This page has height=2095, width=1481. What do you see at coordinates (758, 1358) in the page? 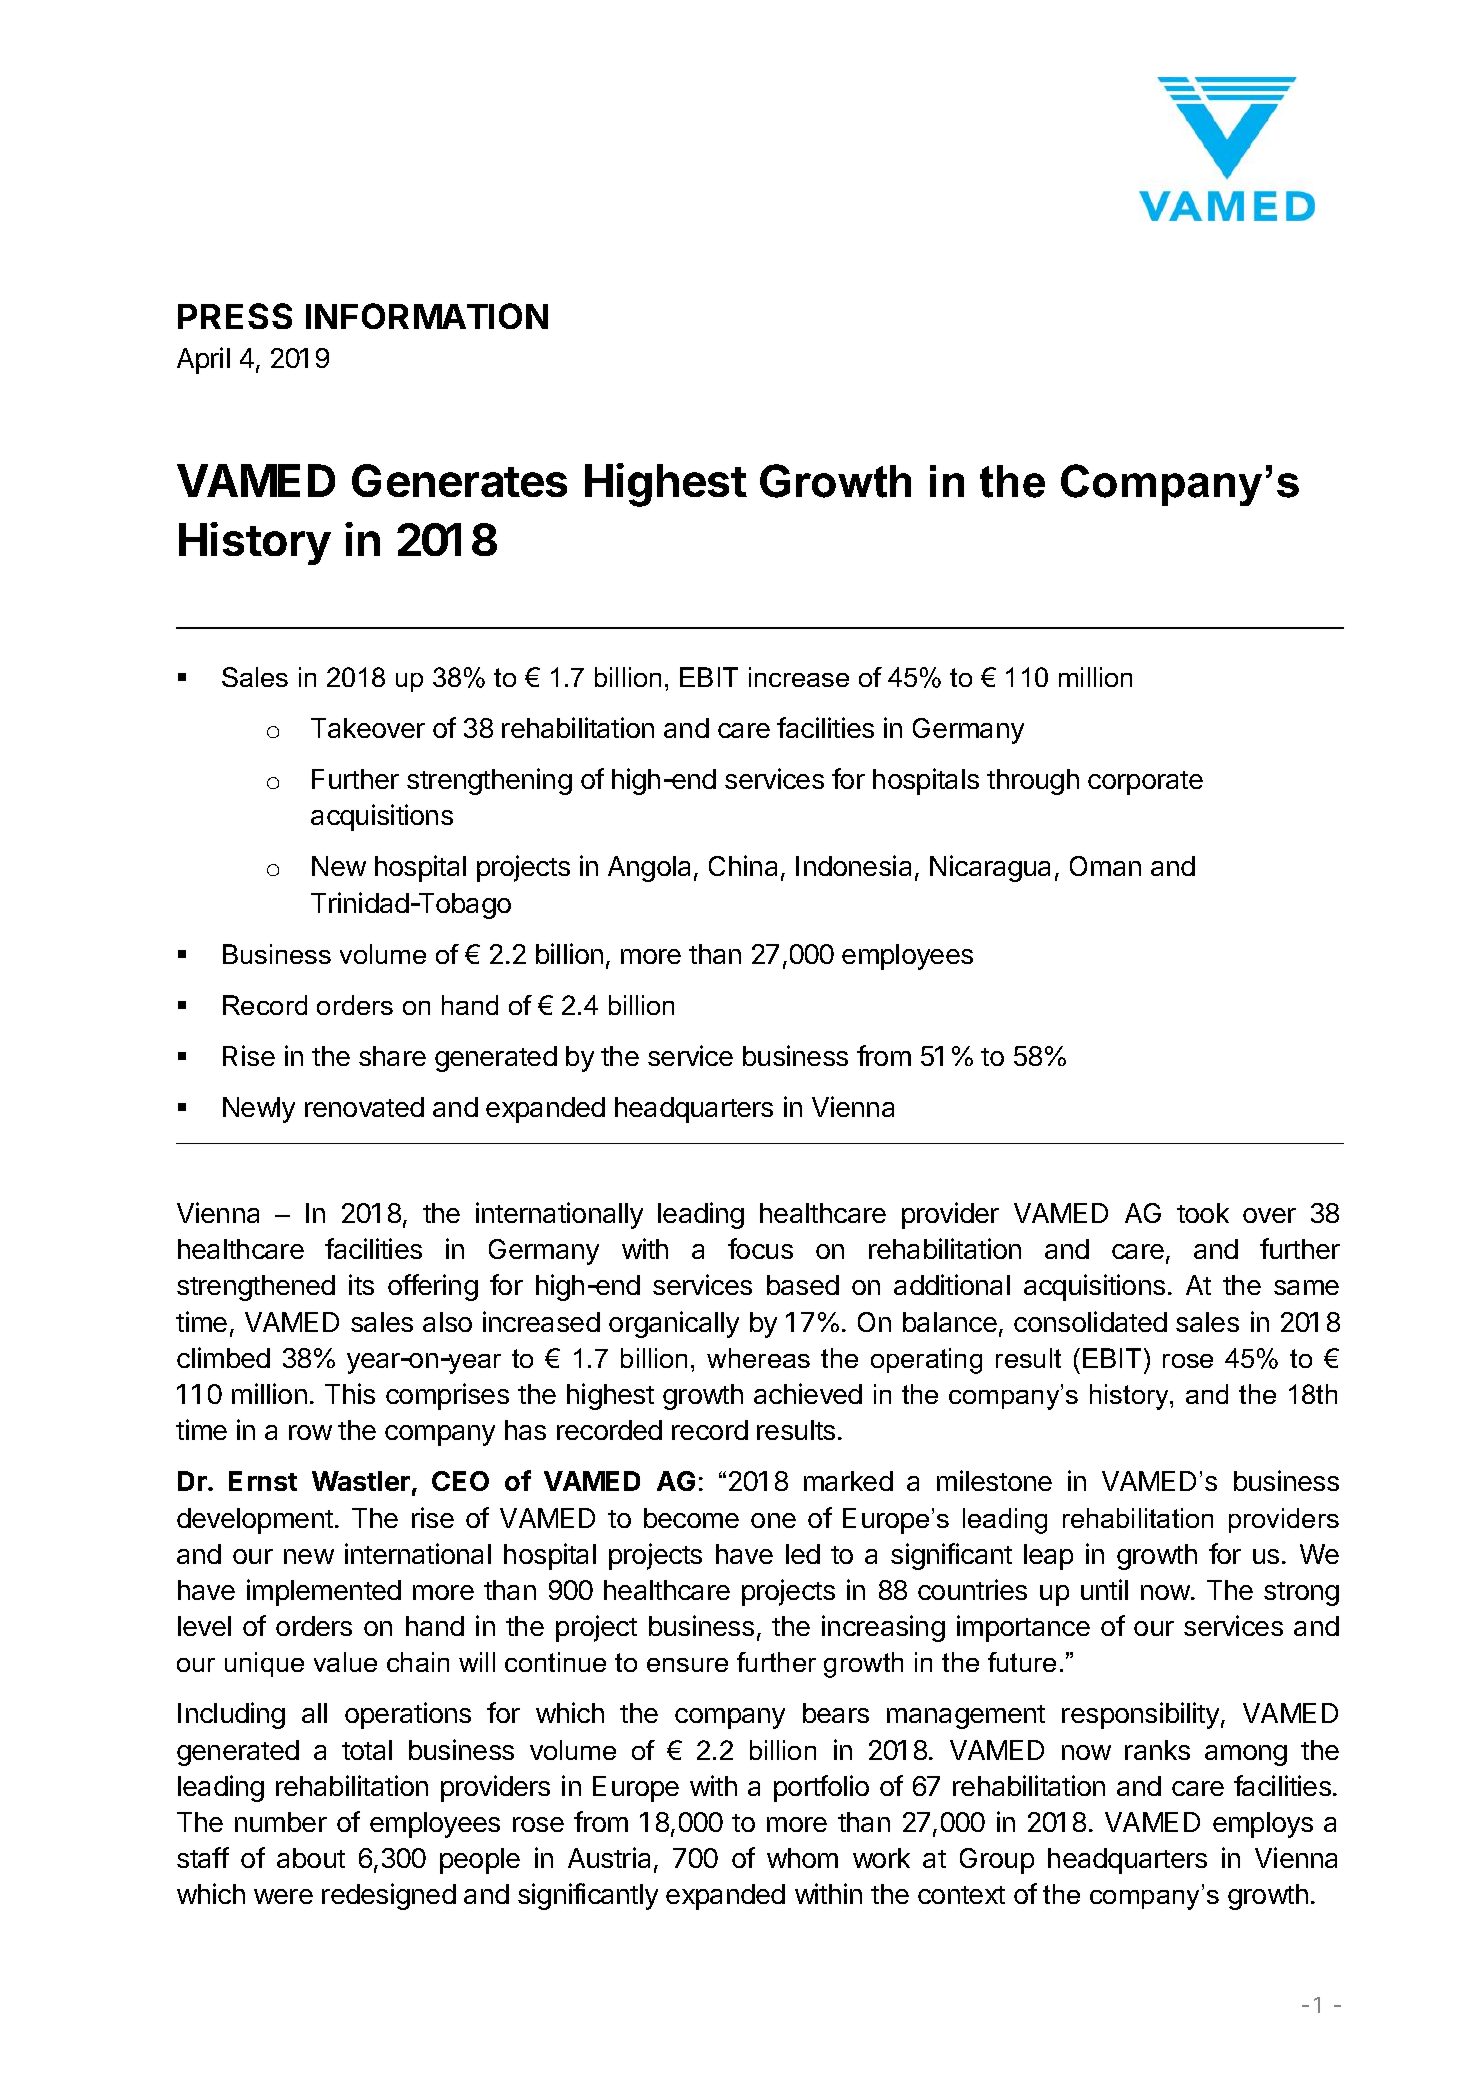
I see `whereas` at bounding box center [758, 1358].
